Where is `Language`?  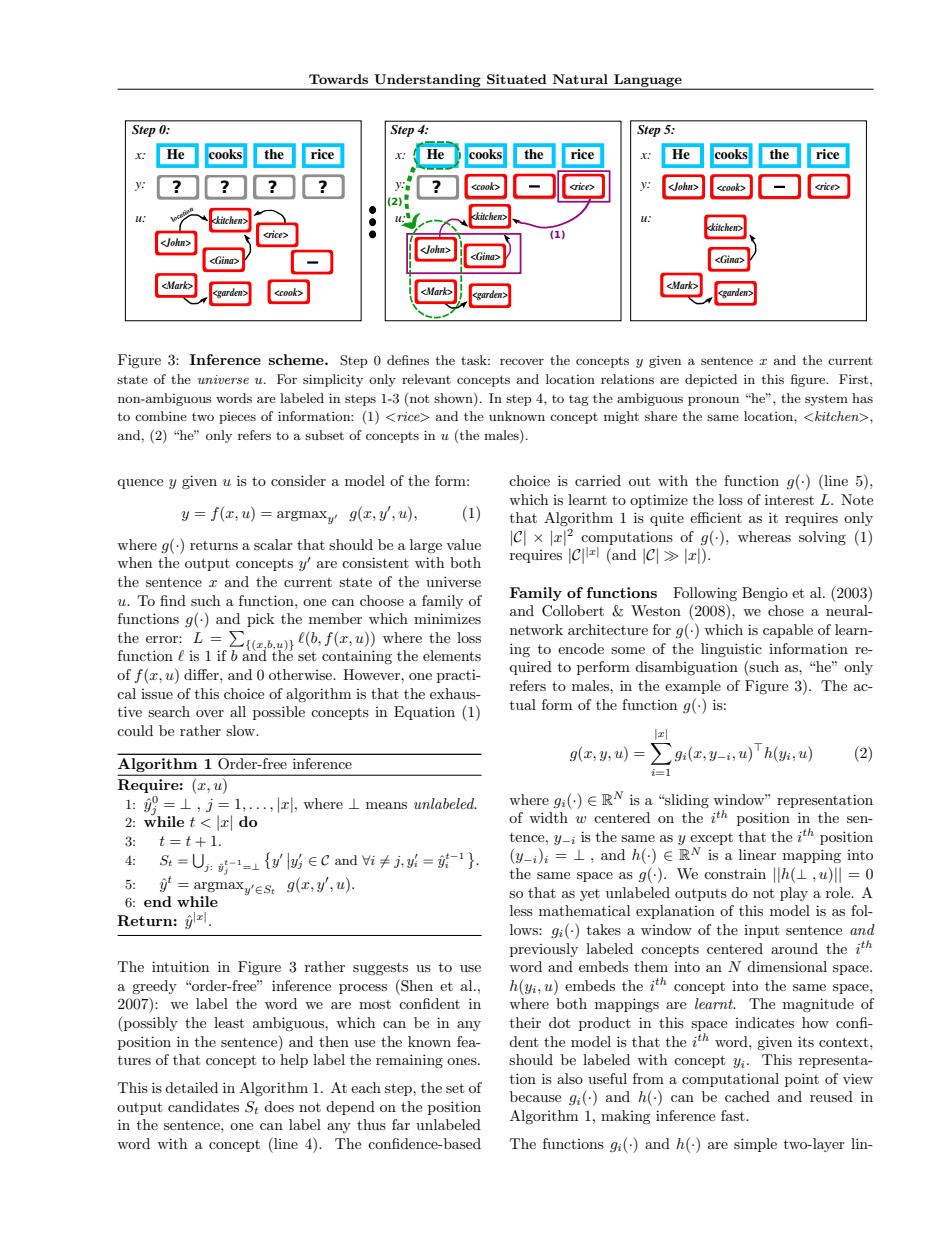 Language is located at coordinates (648, 81).
